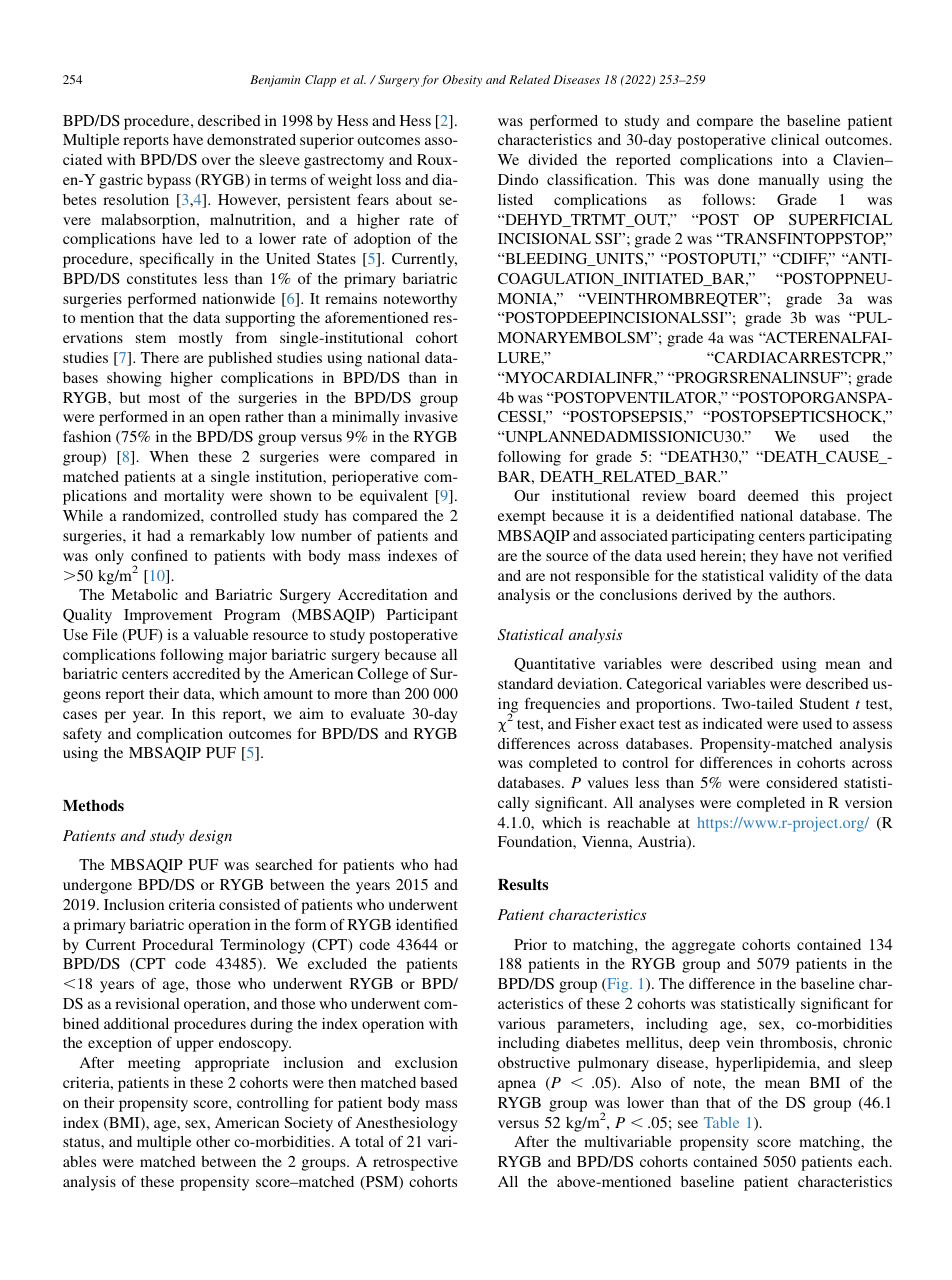  What do you see at coordinates (168, 616) in the screenshot?
I see `Improvement` at bounding box center [168, 616].
